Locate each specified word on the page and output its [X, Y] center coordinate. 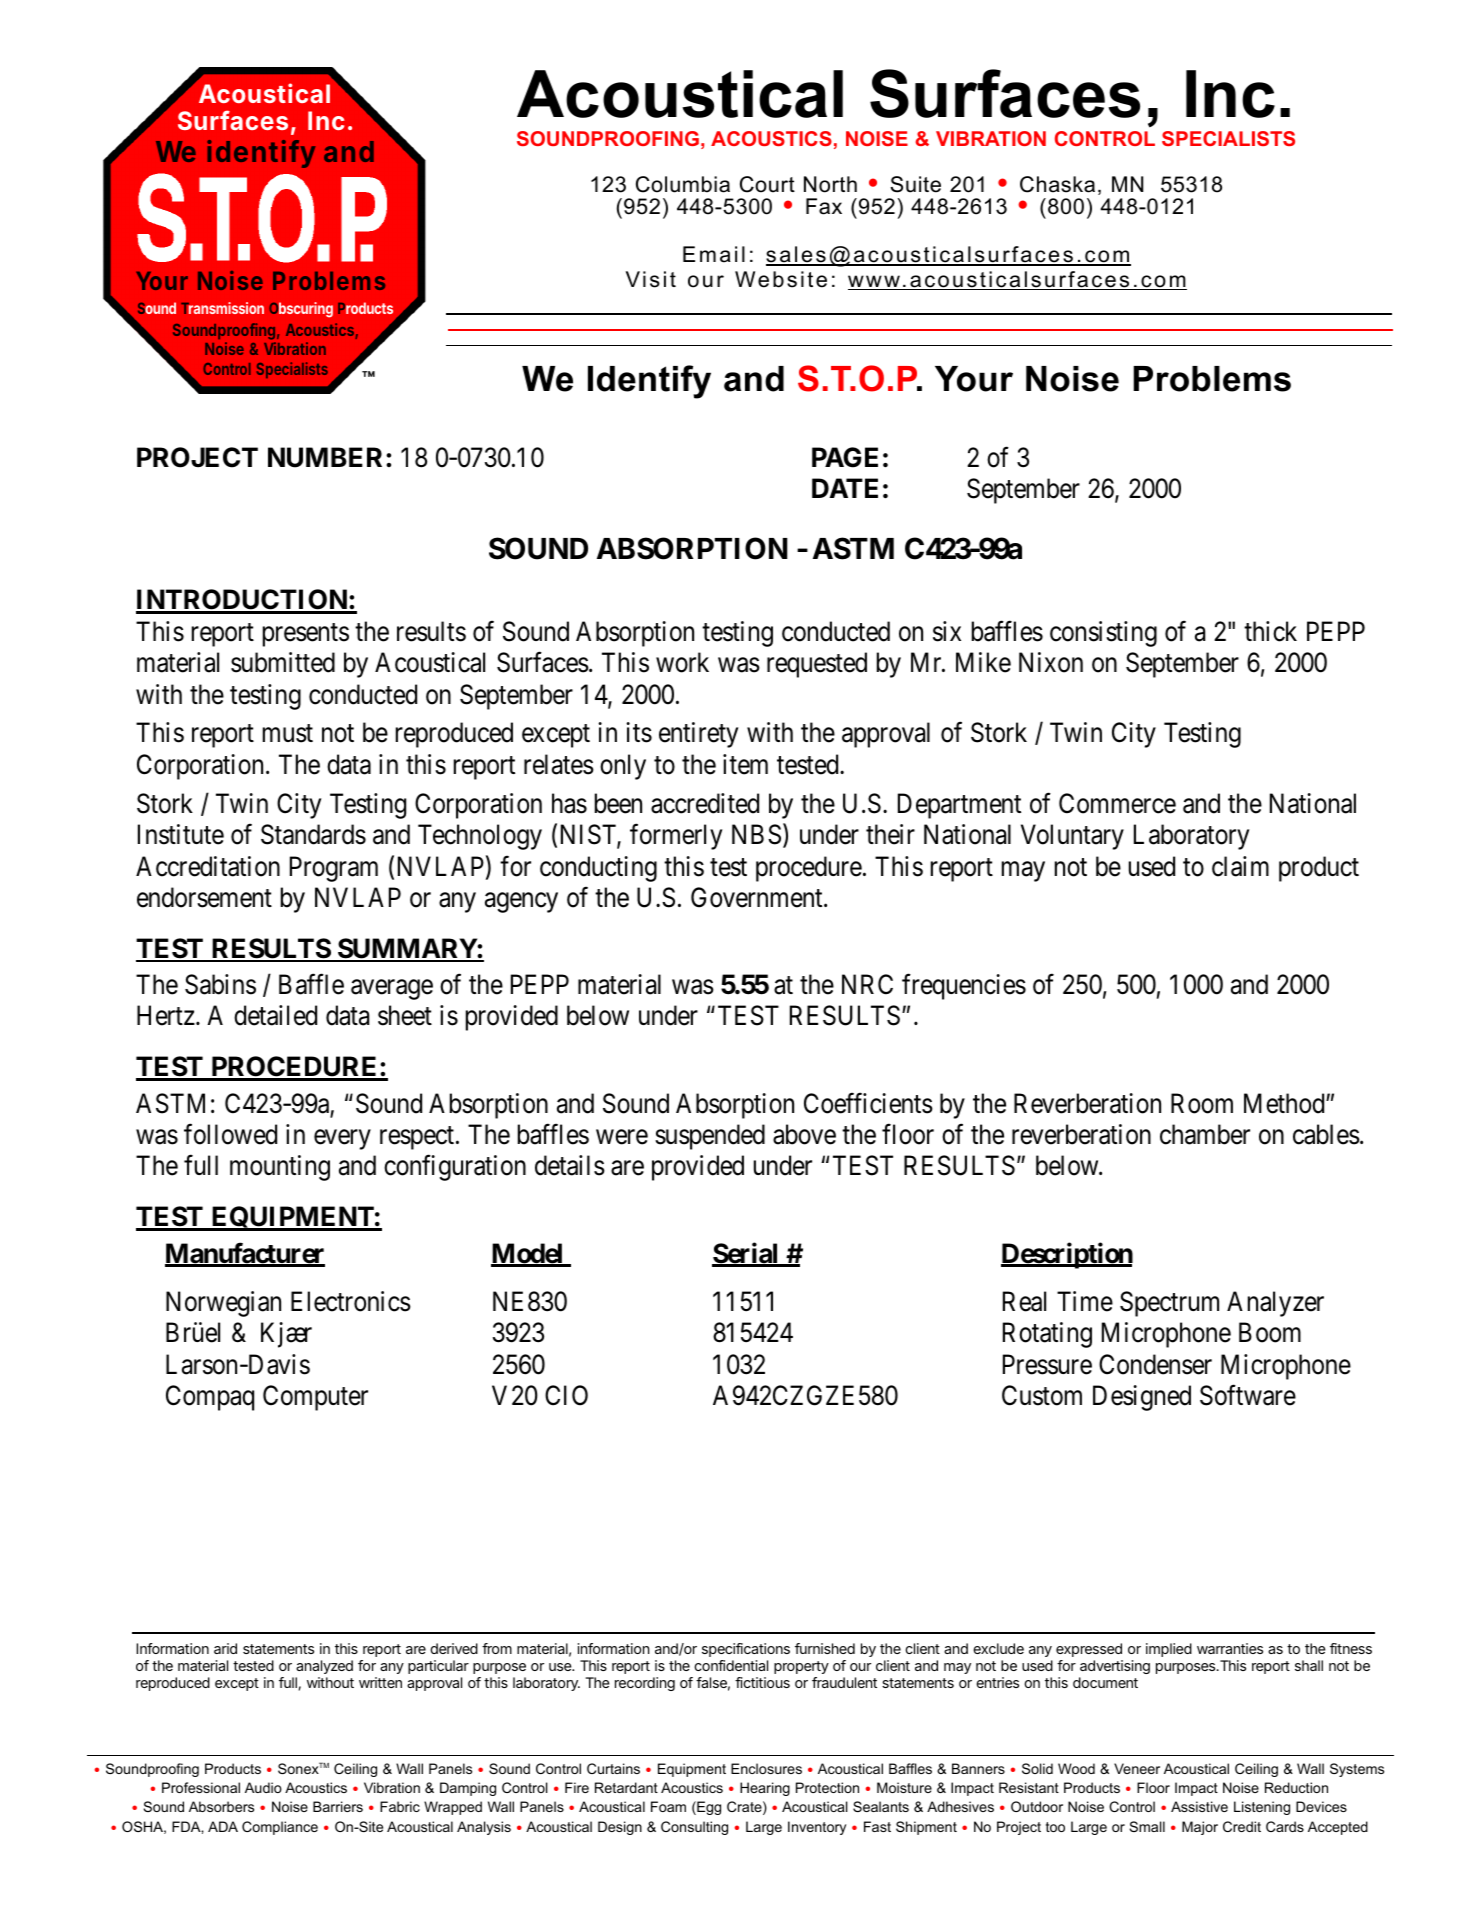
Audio [263, 1787]
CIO [566, 1395]
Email [714, 254]
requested [817, 665]
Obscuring [301, 310]
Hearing [765, 1789]
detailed [275, 1015]
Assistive [1199, 1806]
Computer [315, 1398]
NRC [867, 984]
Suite [915, 184]
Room [1202, 1103]
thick [1270, 631]
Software [1248, 1395]
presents [306, 635]
